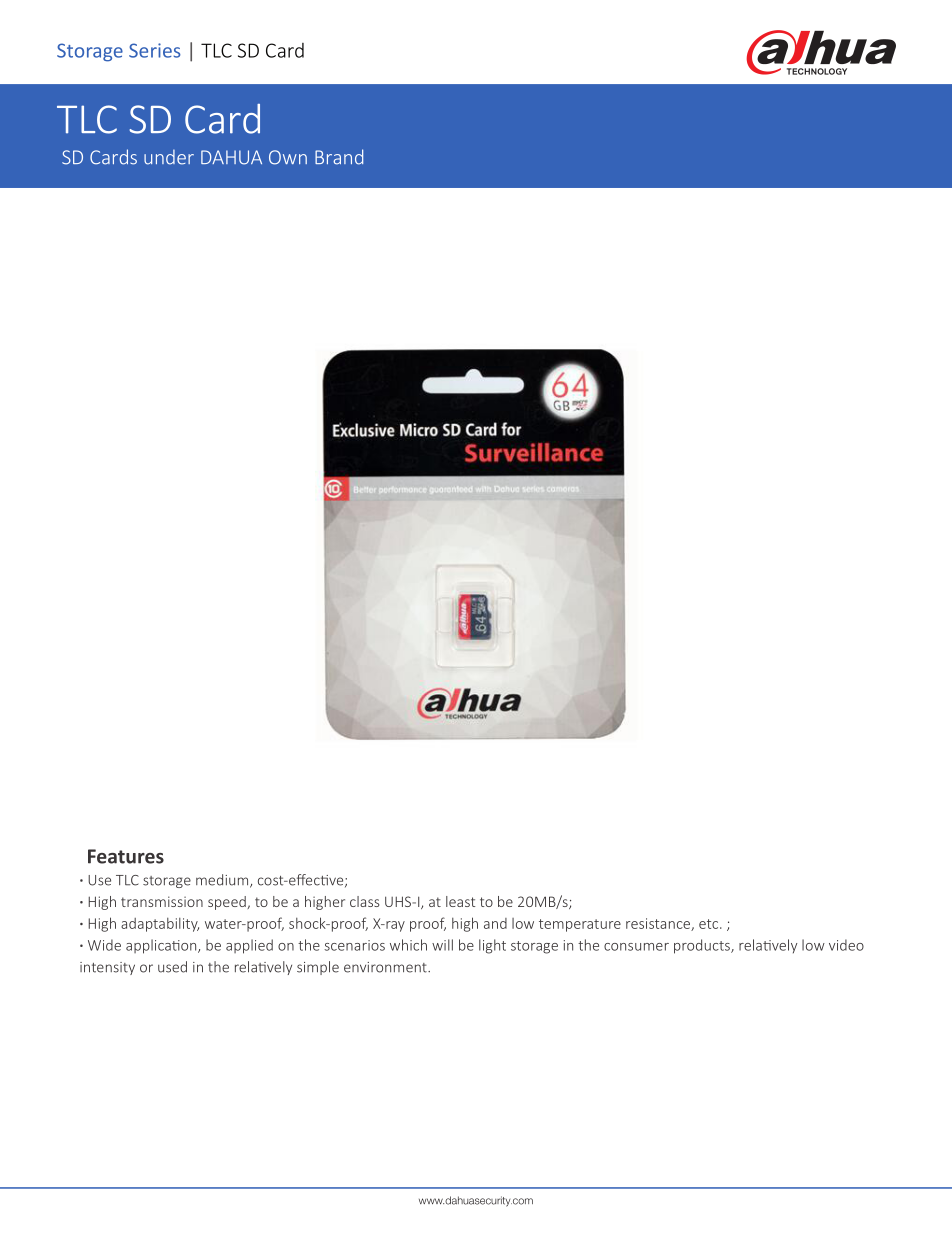 Image resolution: width=952 pixels, height=1233 pixels. What do you see at coordinates (492, 946) in the screenshot?
I see `light` at bounding box center [492, 946].
